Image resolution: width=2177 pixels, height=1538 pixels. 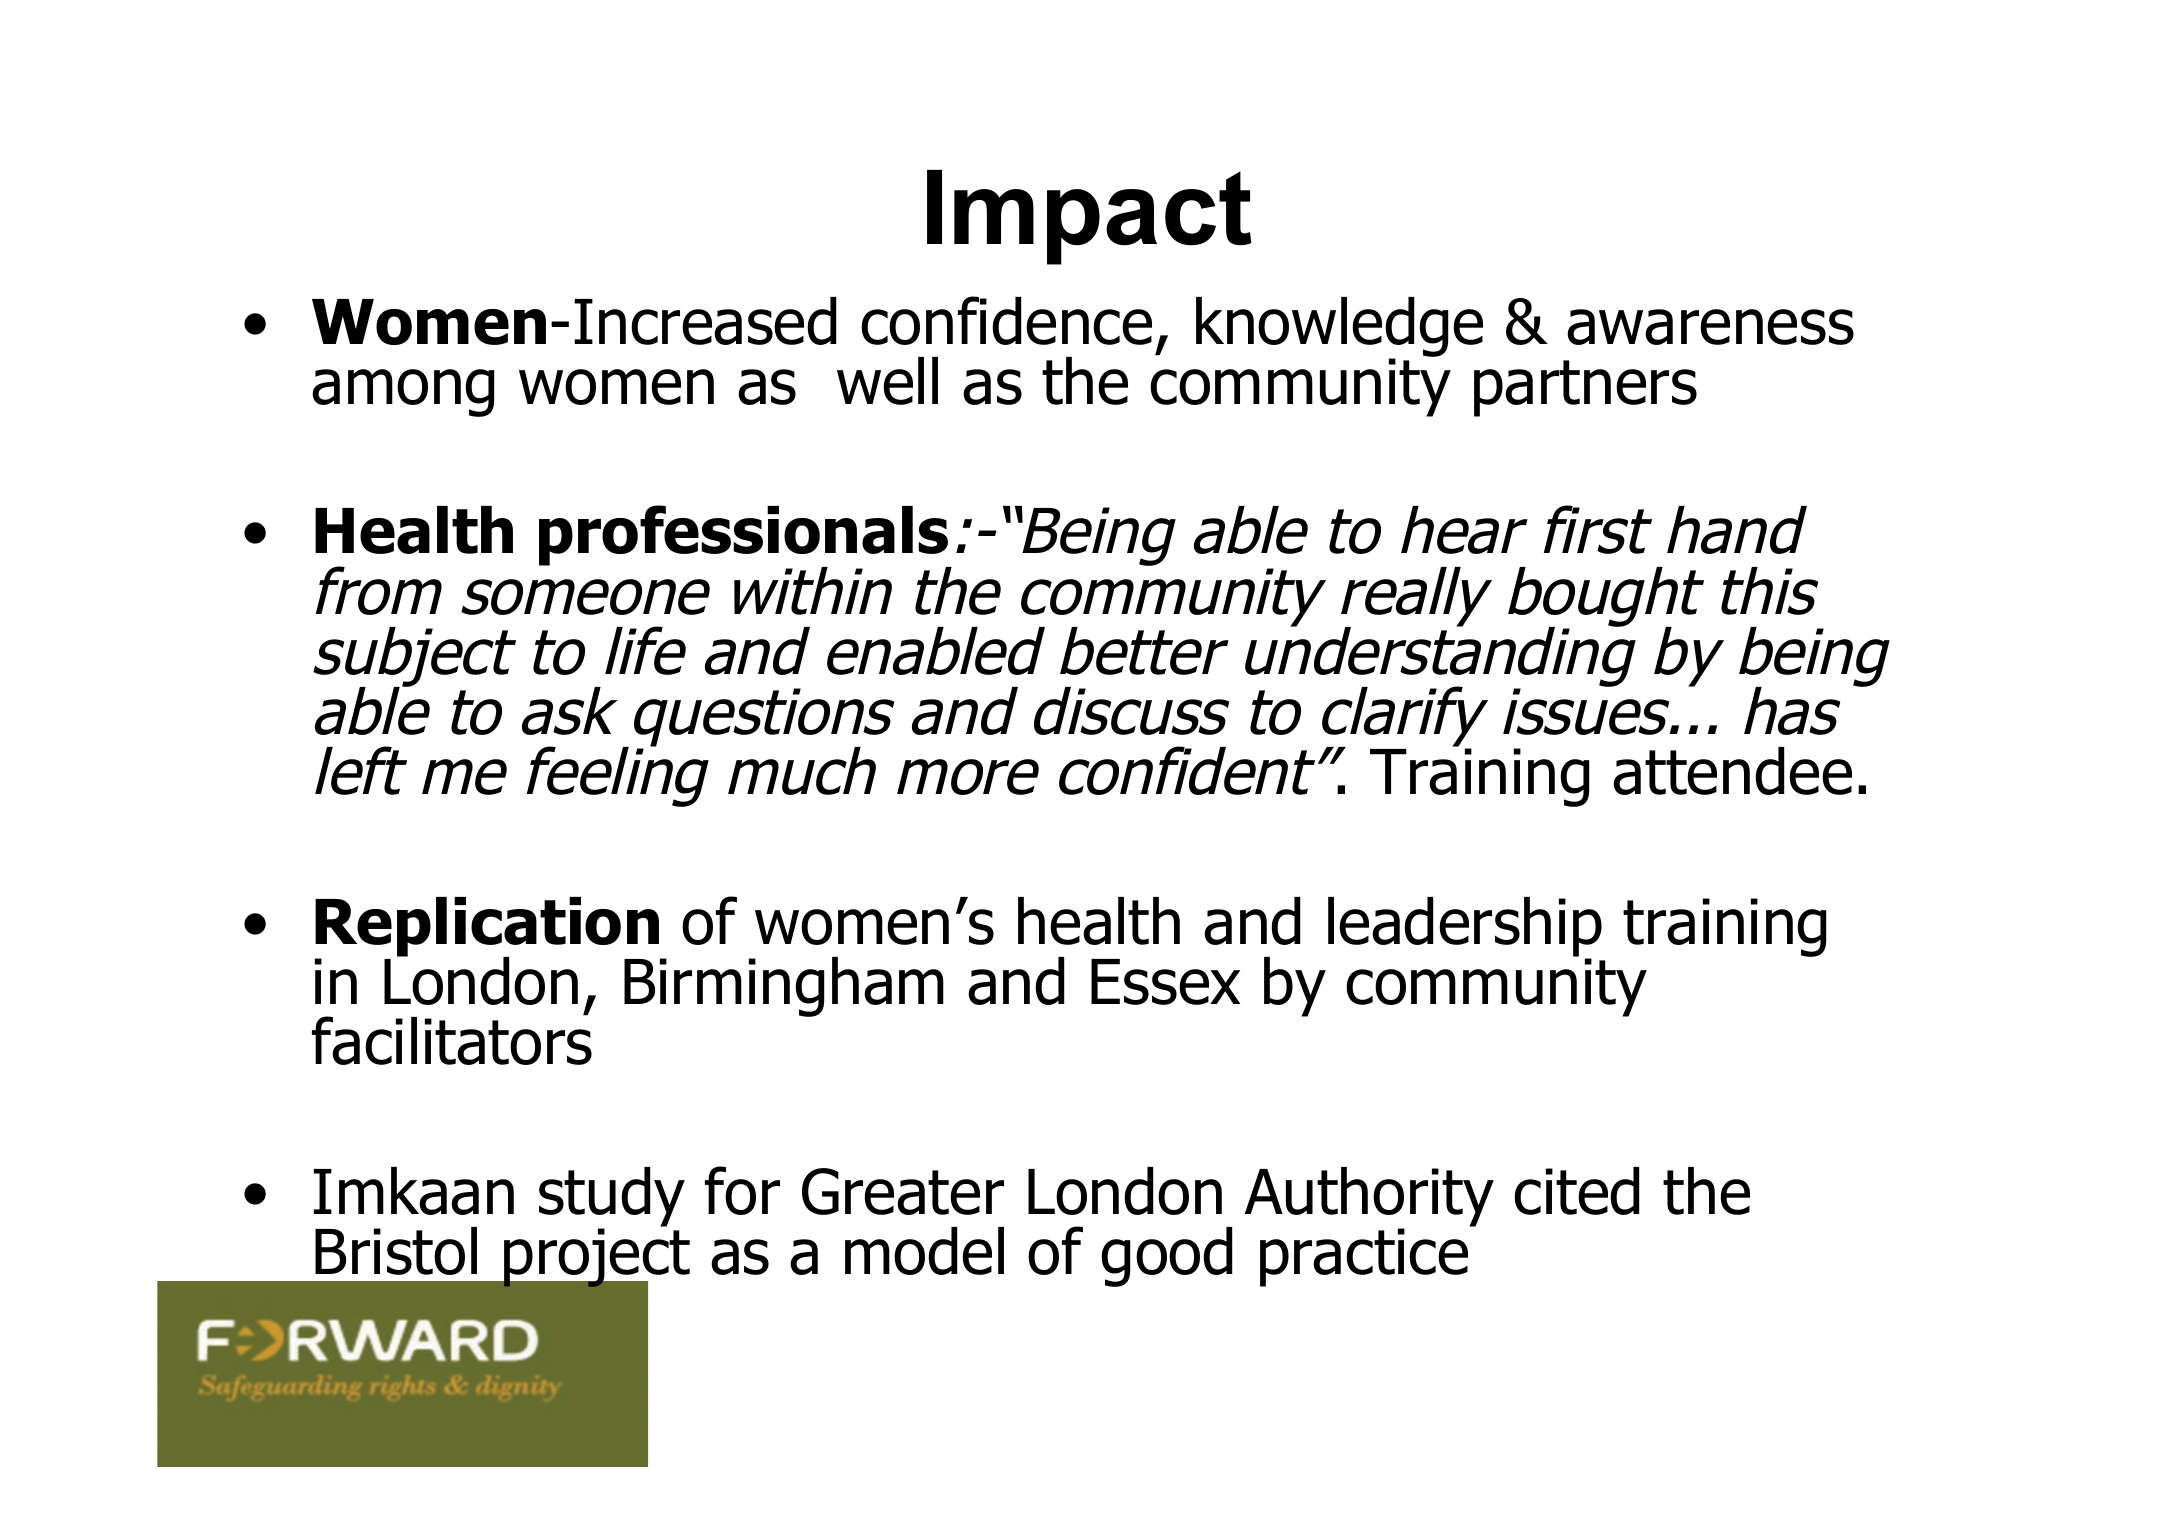 I want to click on good, so click(x=1166, y=1257).
